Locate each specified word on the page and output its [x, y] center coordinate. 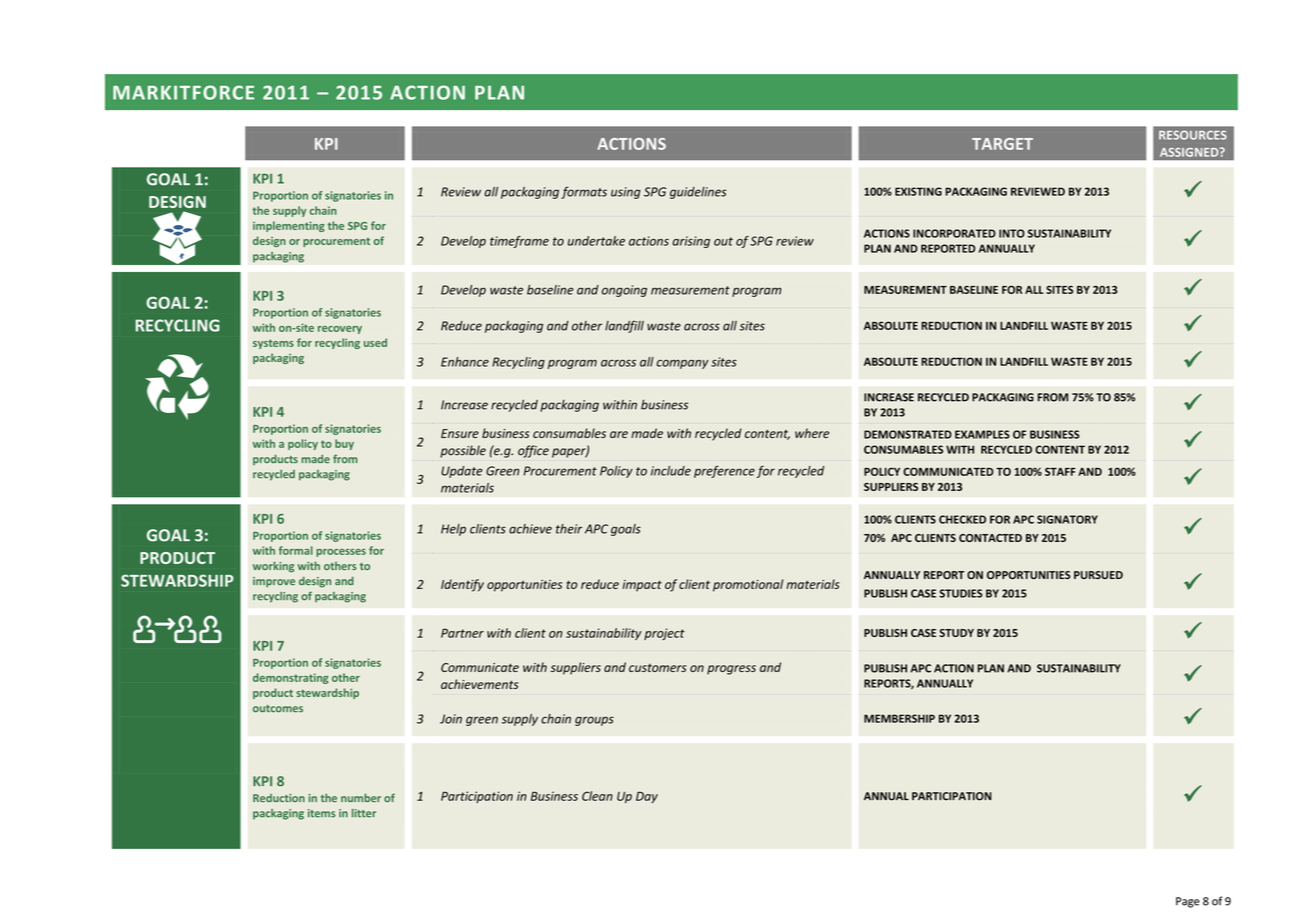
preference [724, 471]
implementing [289, 226]
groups [594, 721]
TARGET [1002, 144]
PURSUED [1098, 575]
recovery [340, 330]
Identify [462, 585]
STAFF [1060, 471]
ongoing [624, 291]
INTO [1012, 233]
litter [364, 813]
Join [451, 719]
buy [344, 444]
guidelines [698, 193]
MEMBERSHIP [899, 718]
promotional [748, 585]
